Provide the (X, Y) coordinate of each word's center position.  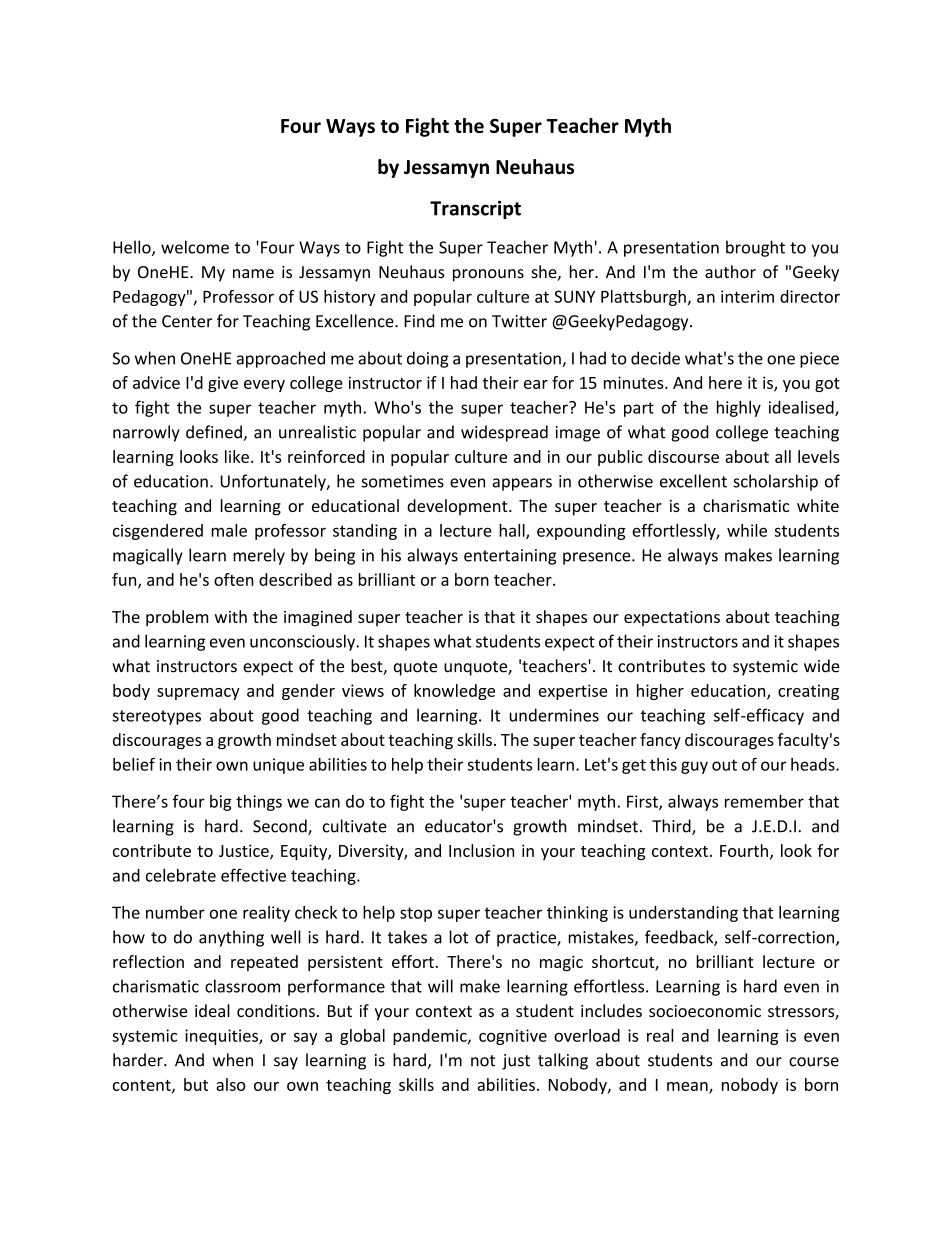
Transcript (475, 209)
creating (808, 692)
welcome (195, 247)
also (231, 1084)
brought (755, 248)
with (231, 616)
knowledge (454, 692)
